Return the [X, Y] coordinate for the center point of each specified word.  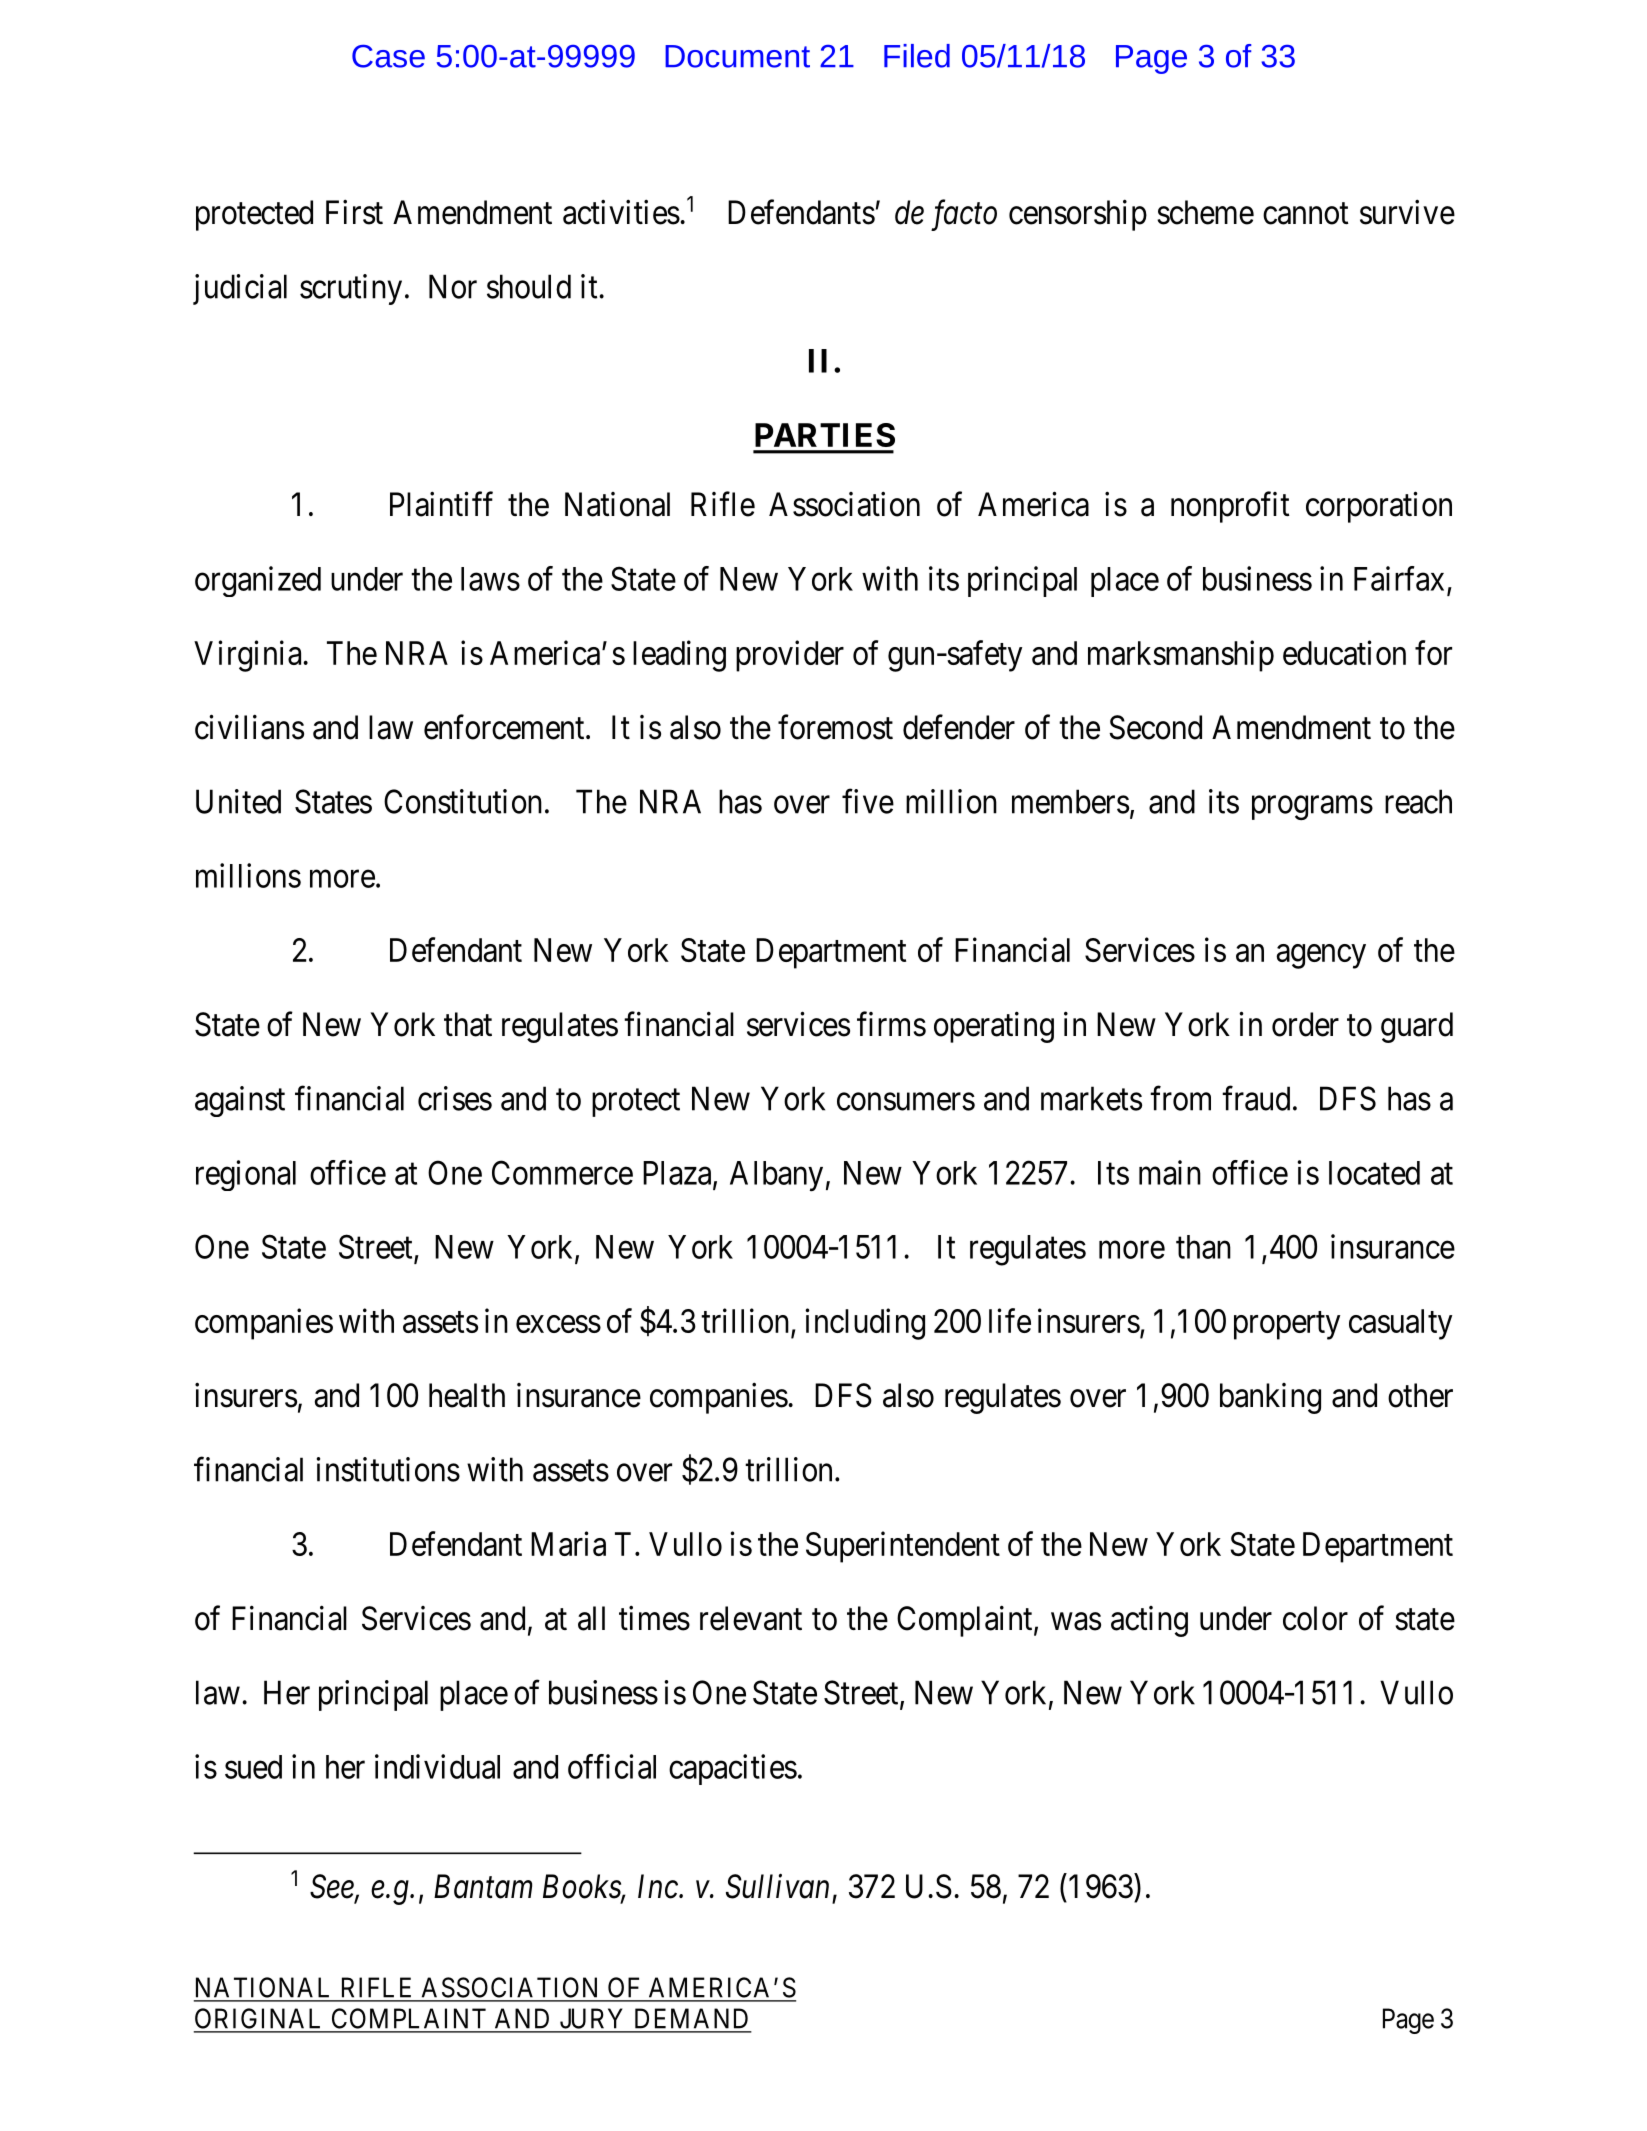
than [1203, 1247]
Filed [917, 56]
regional [246, 1175]
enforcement [505, 727]
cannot [1306, 214]
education [1344, 652]
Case [388, 56]
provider [790, 656]
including [865, 1324]
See [333, 1887]
